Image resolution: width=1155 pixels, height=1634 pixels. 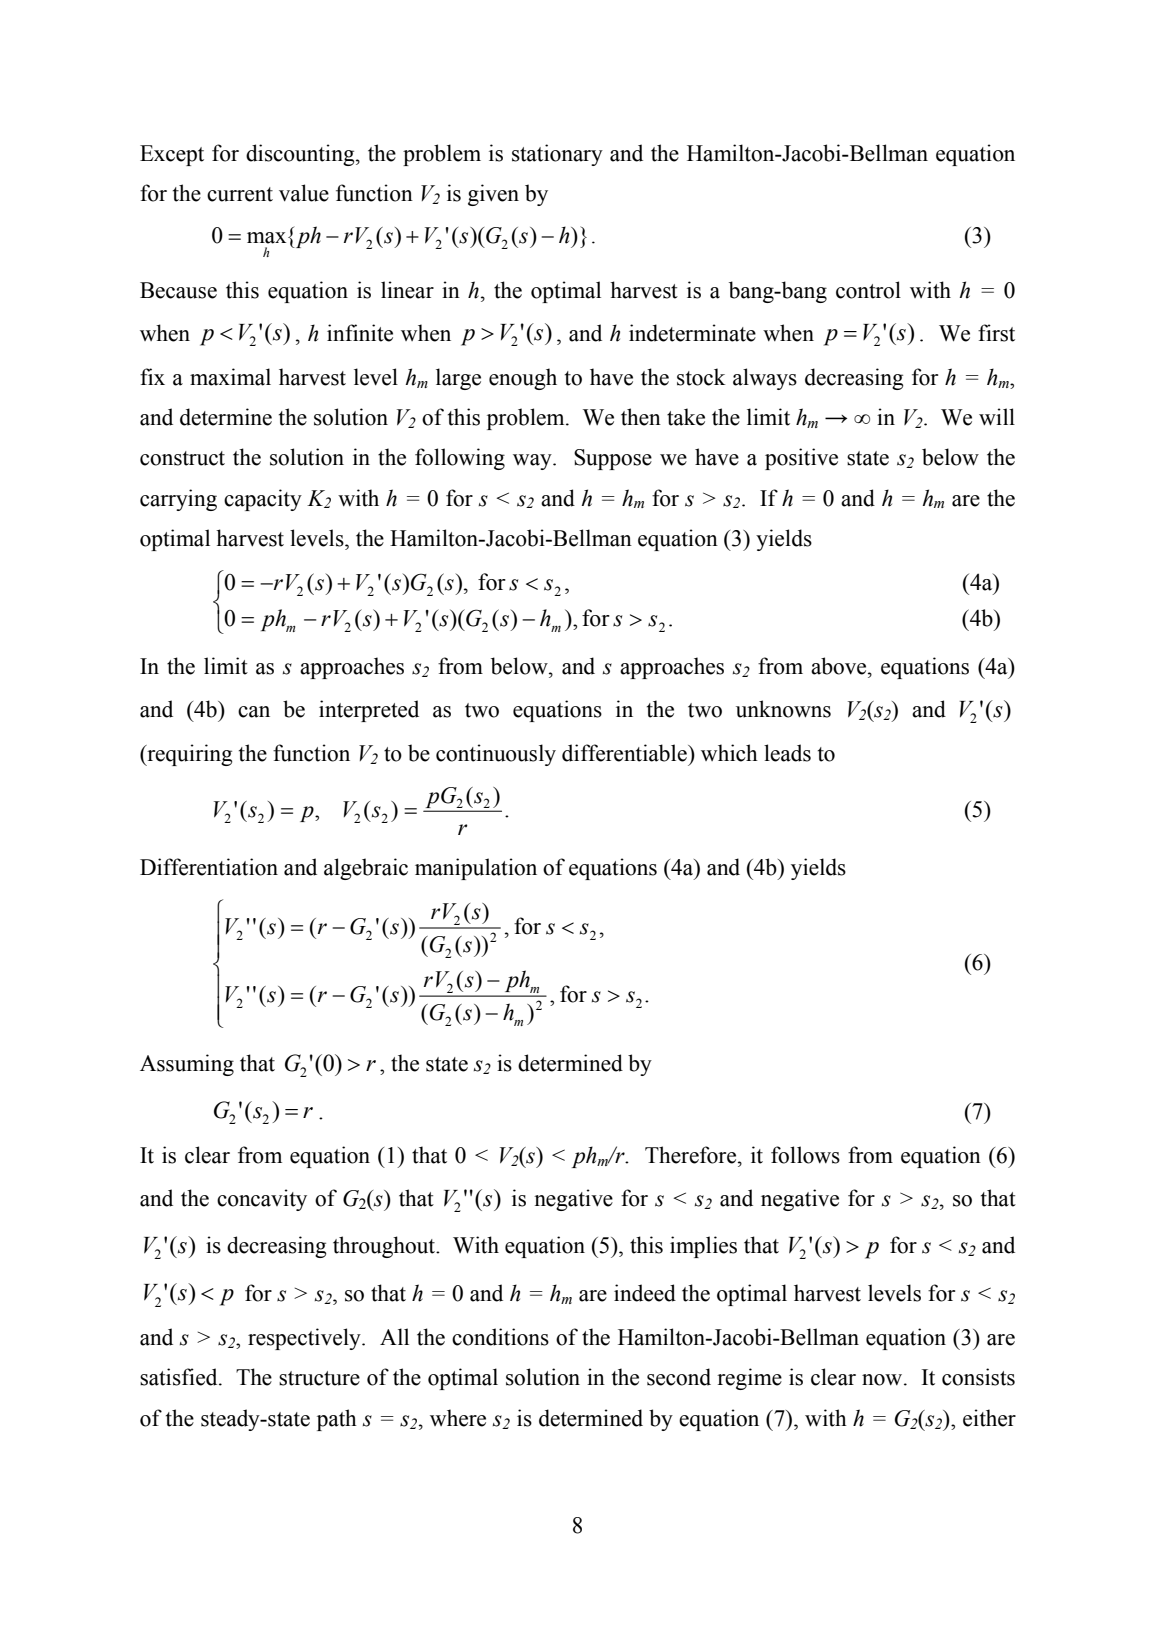 What do you see at coordinates (254, 712) in the image?
I see `can` at bounding box center [254, 712].
